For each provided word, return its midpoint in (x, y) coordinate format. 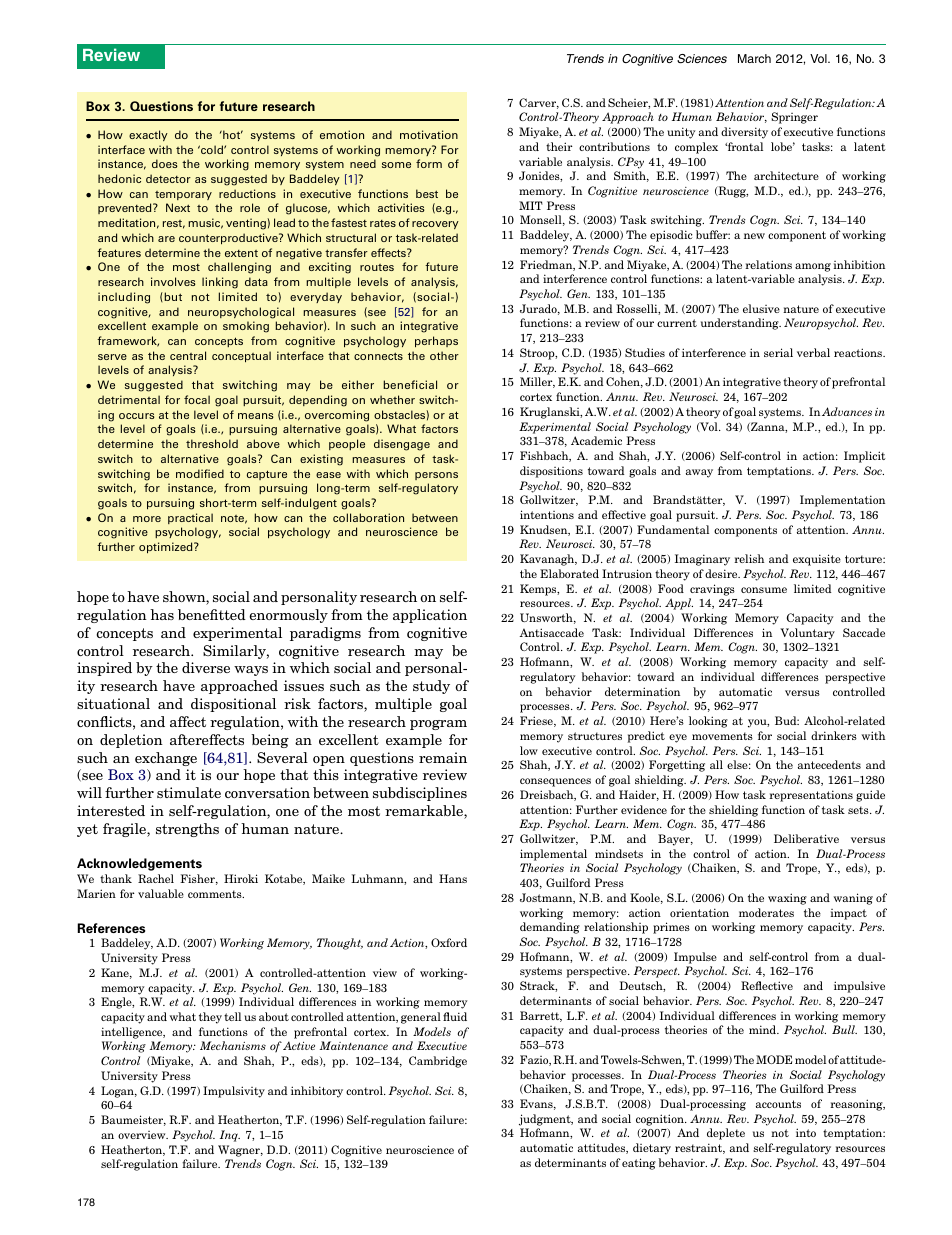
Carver (539, 103)
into (806, 1132)
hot (232, 134)
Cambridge (438, 1062)
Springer (794, 118)
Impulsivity (234, 1092)
